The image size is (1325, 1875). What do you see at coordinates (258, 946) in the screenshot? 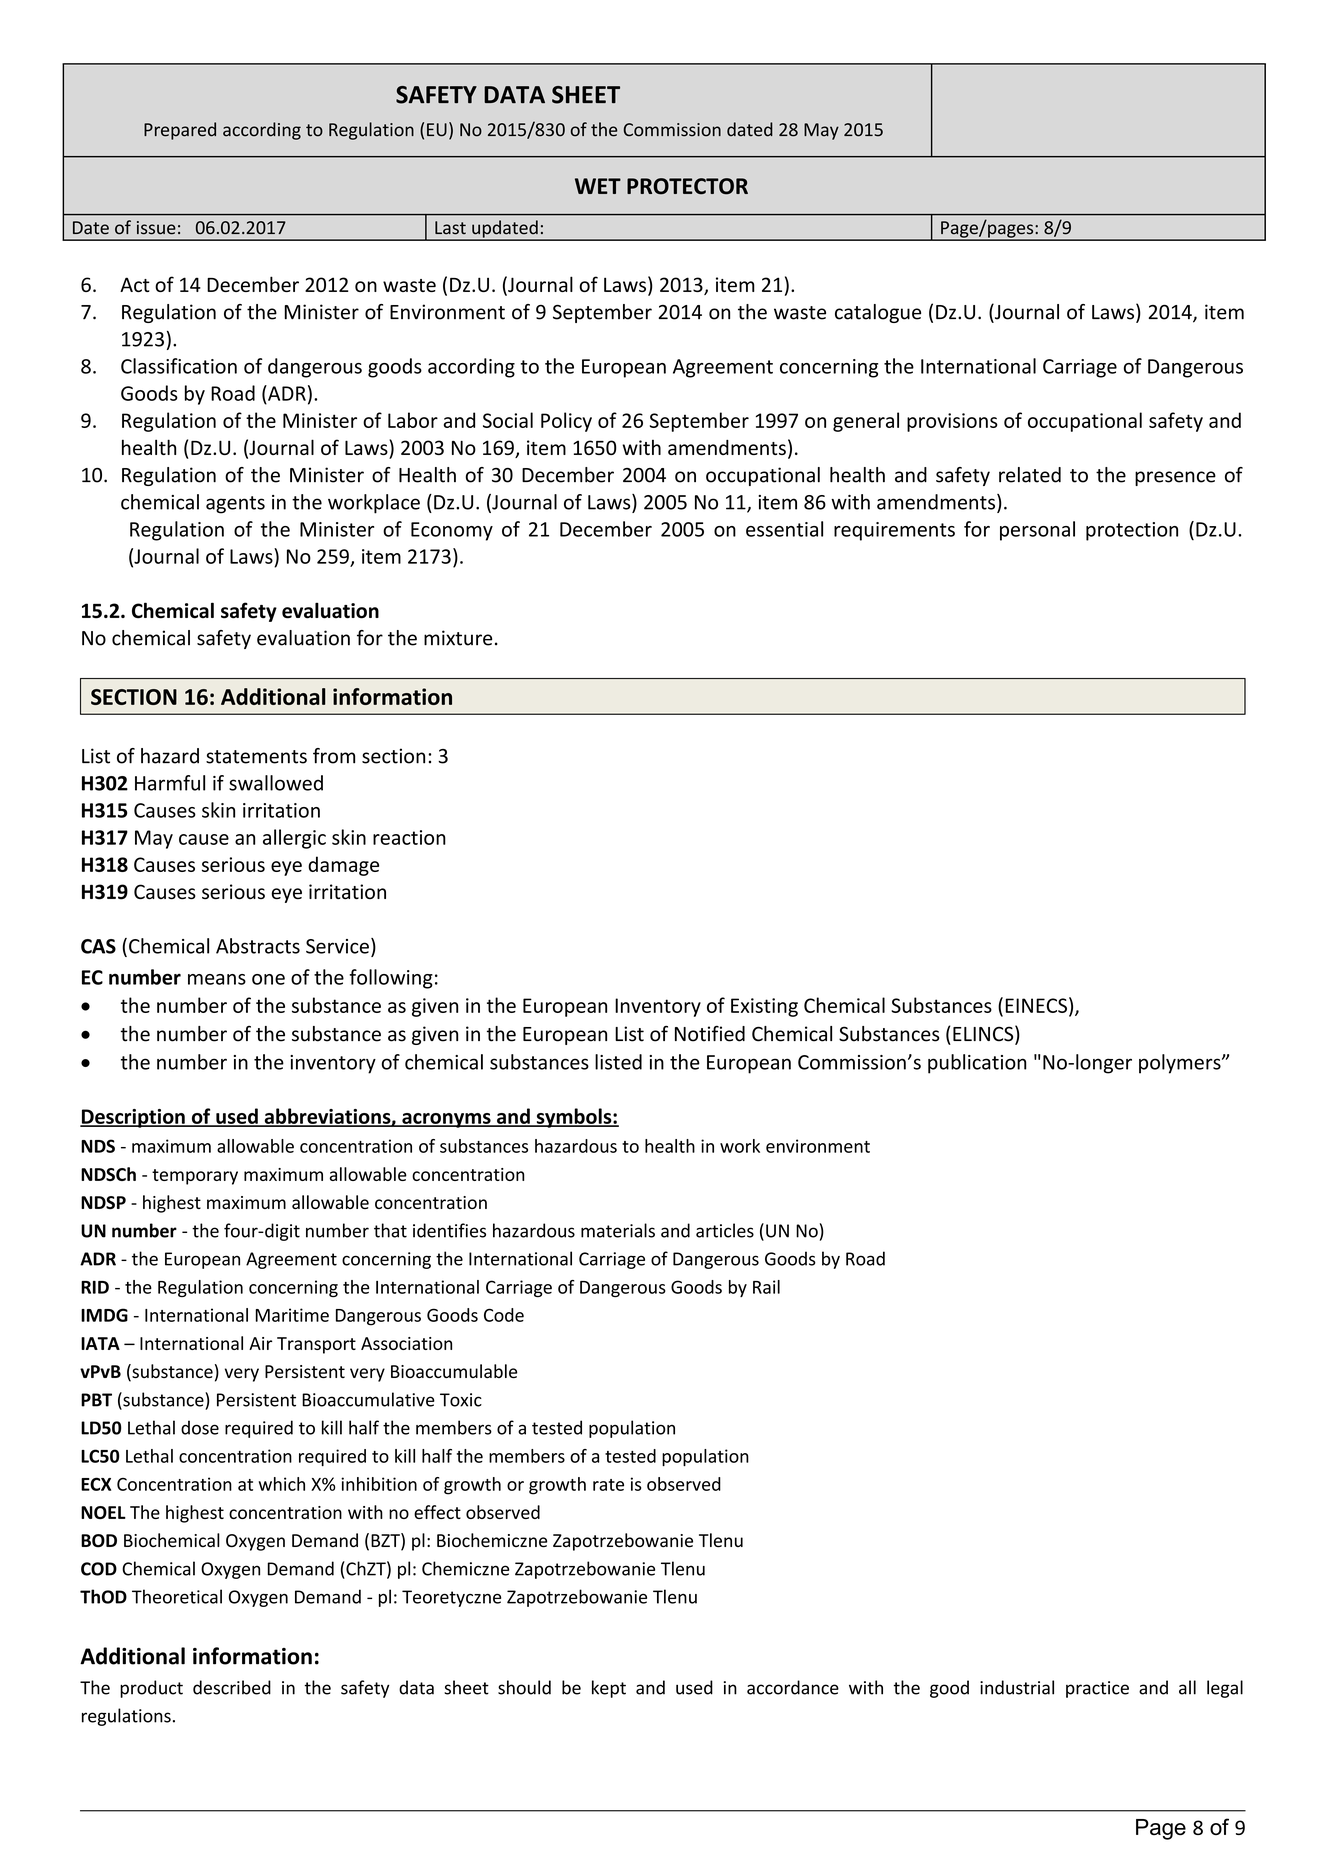
I see `Abstracts` at bounding box center [258, 946].
